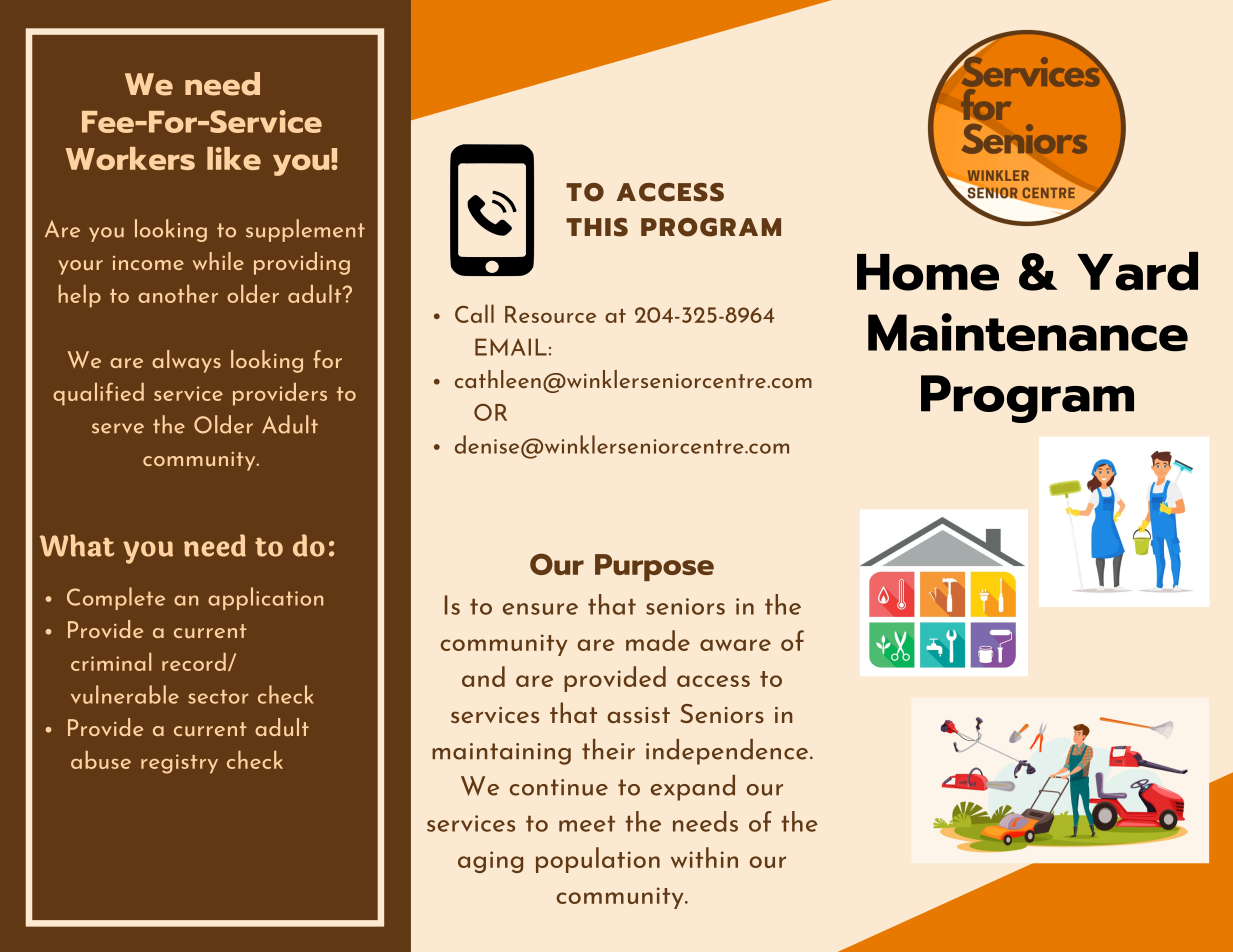  I want to click on like, so click(234, 158).
